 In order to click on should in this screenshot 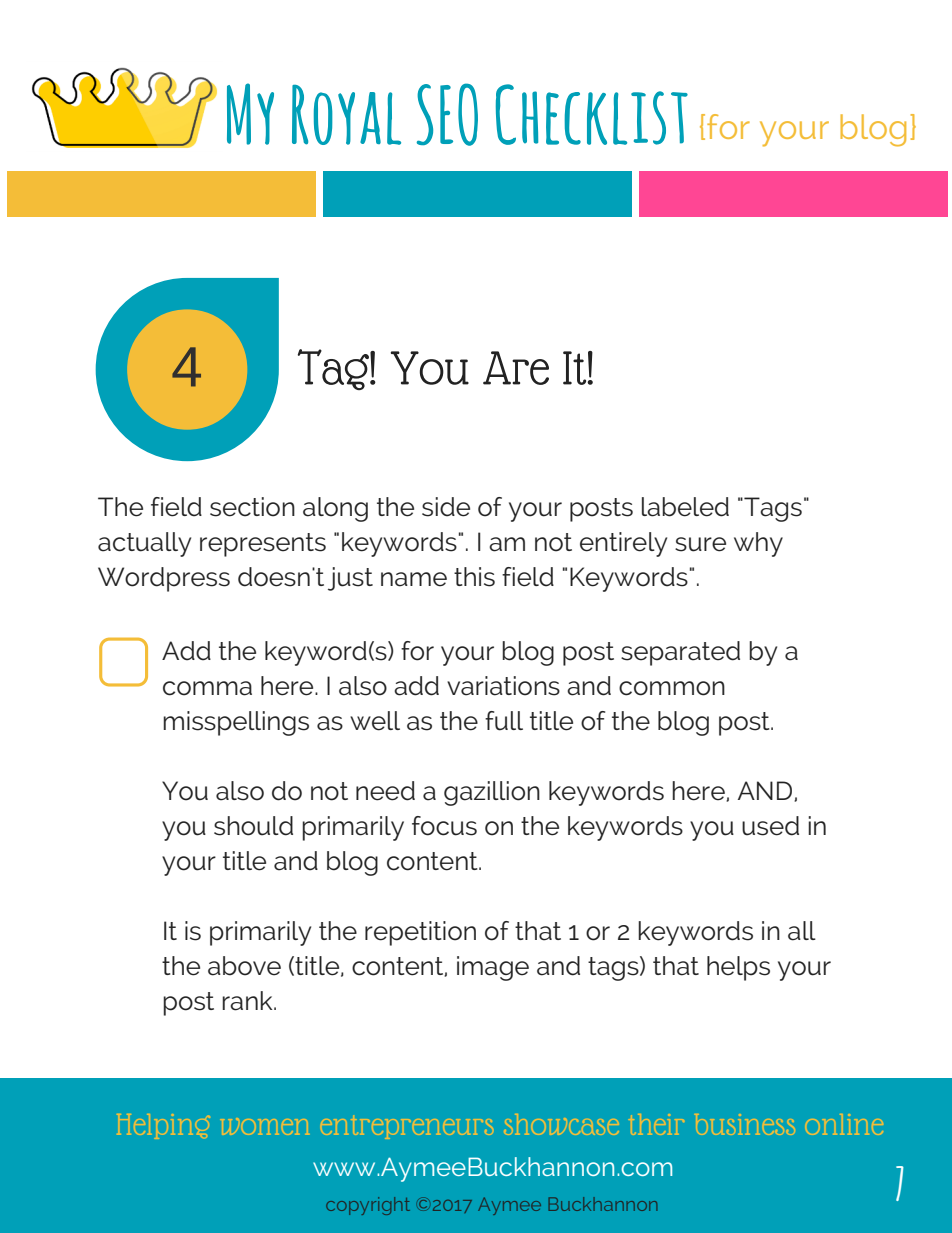, I will do `click(253, 826)`.
